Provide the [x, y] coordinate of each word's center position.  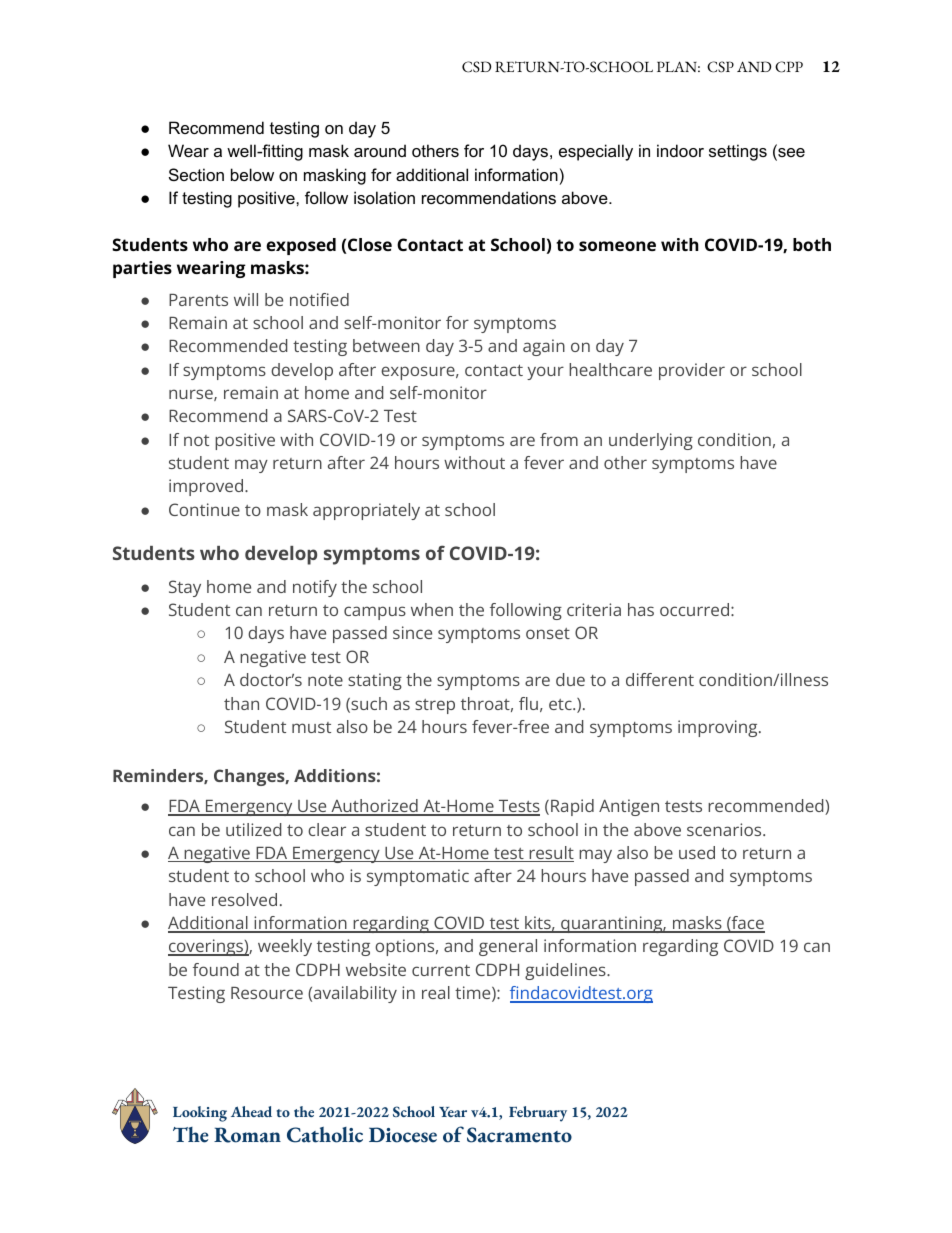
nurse [192, 395]
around [380, 150]
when [432, 609]
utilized [253, 829]
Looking [200, 1114]
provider [692, 371]
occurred [694, 609]
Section [196, 174]
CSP [720, 67]
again [544, 347]
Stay [185, 588]
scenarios [725, 829]
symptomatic [418, 877]
